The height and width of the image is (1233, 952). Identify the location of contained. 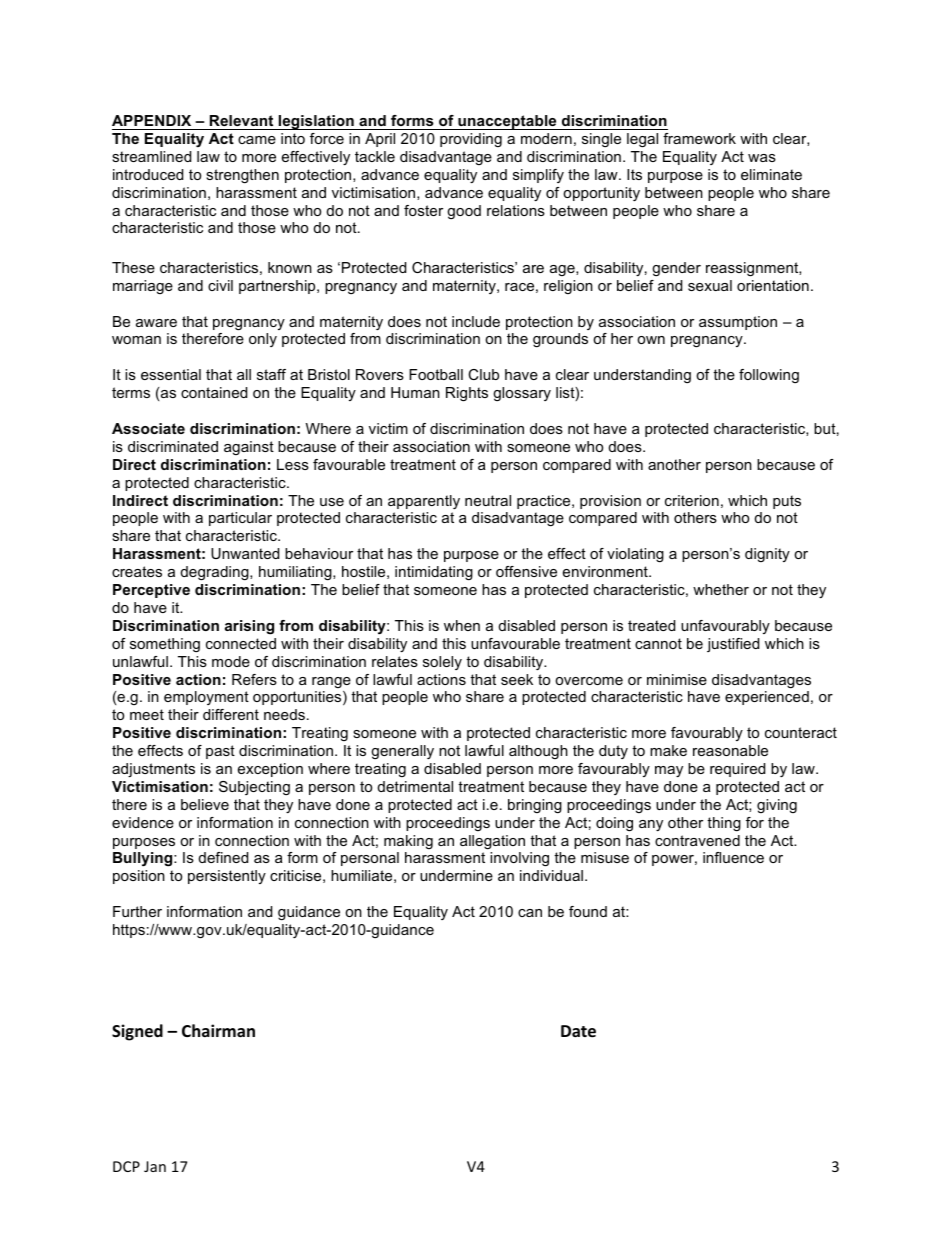
(214, 392).
